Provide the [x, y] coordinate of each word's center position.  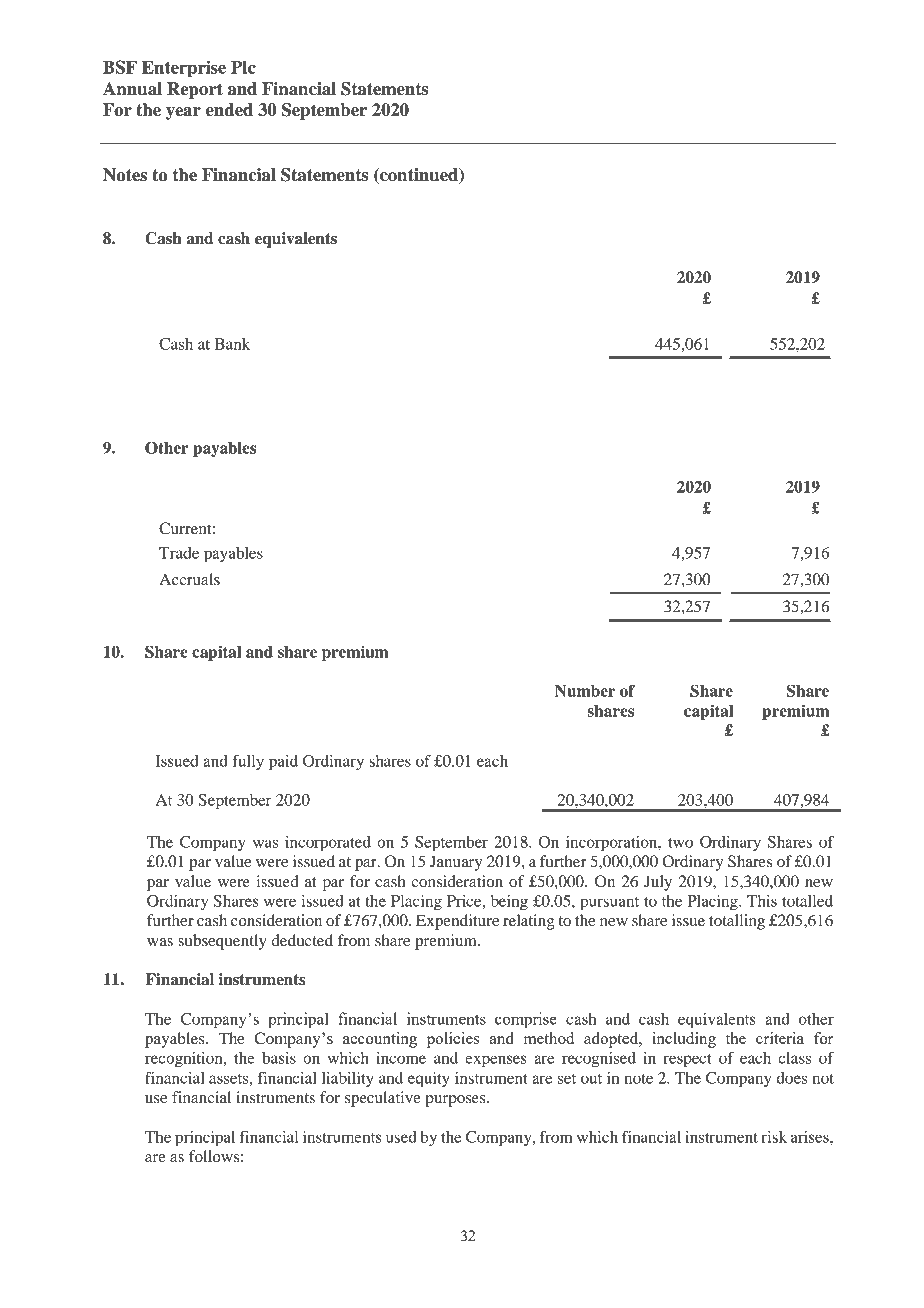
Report [195, 90]
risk [774, 1137]
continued [419, 176]
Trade [179, 553]
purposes [456, 1101]
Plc [243, 67]
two [680, 843]
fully [248, 763]
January [456, 863]
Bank [232, 344]
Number [585, 691]
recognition [185, 1060]
